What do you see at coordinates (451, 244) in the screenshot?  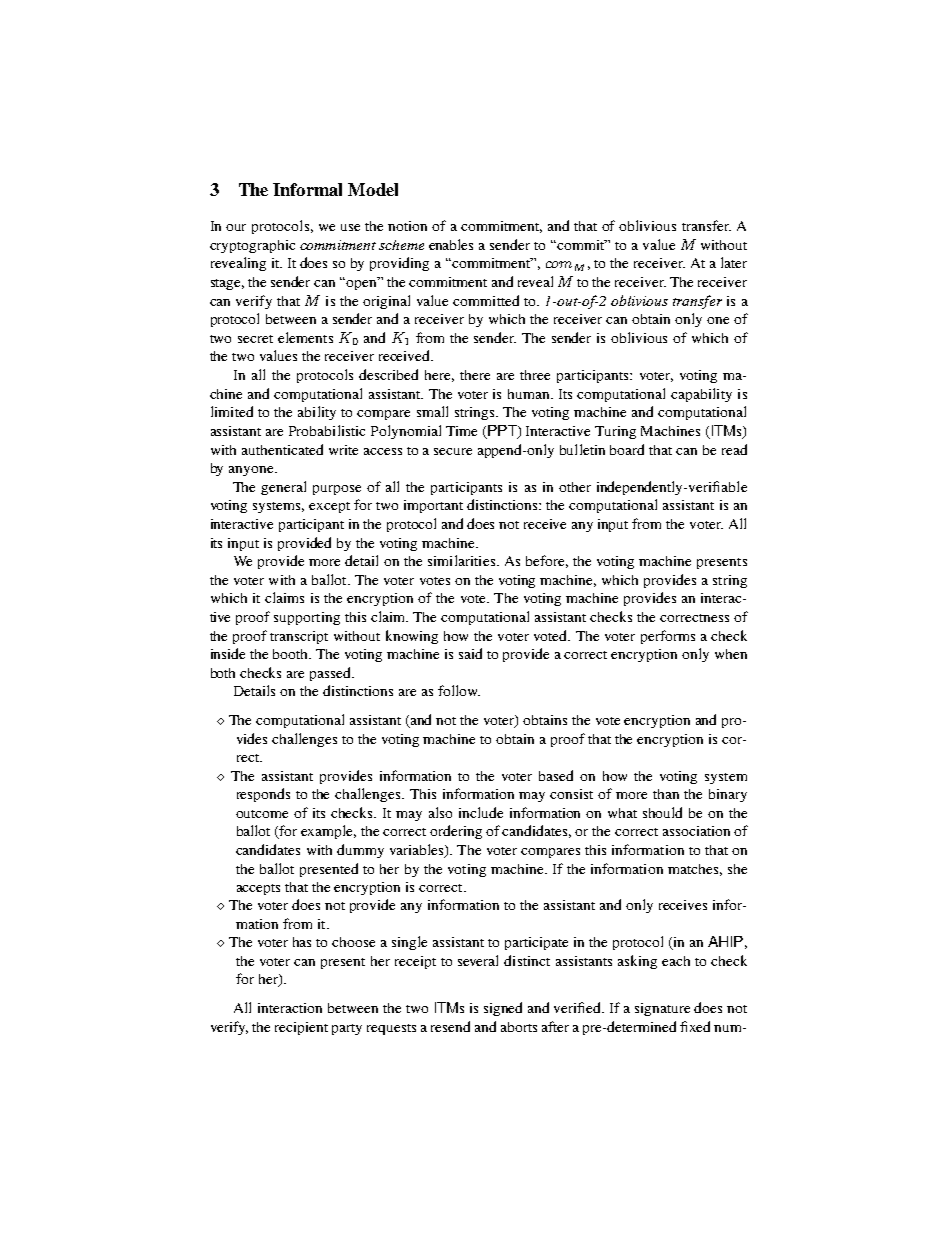 I see `enables` at bounding box center [451, 244].
